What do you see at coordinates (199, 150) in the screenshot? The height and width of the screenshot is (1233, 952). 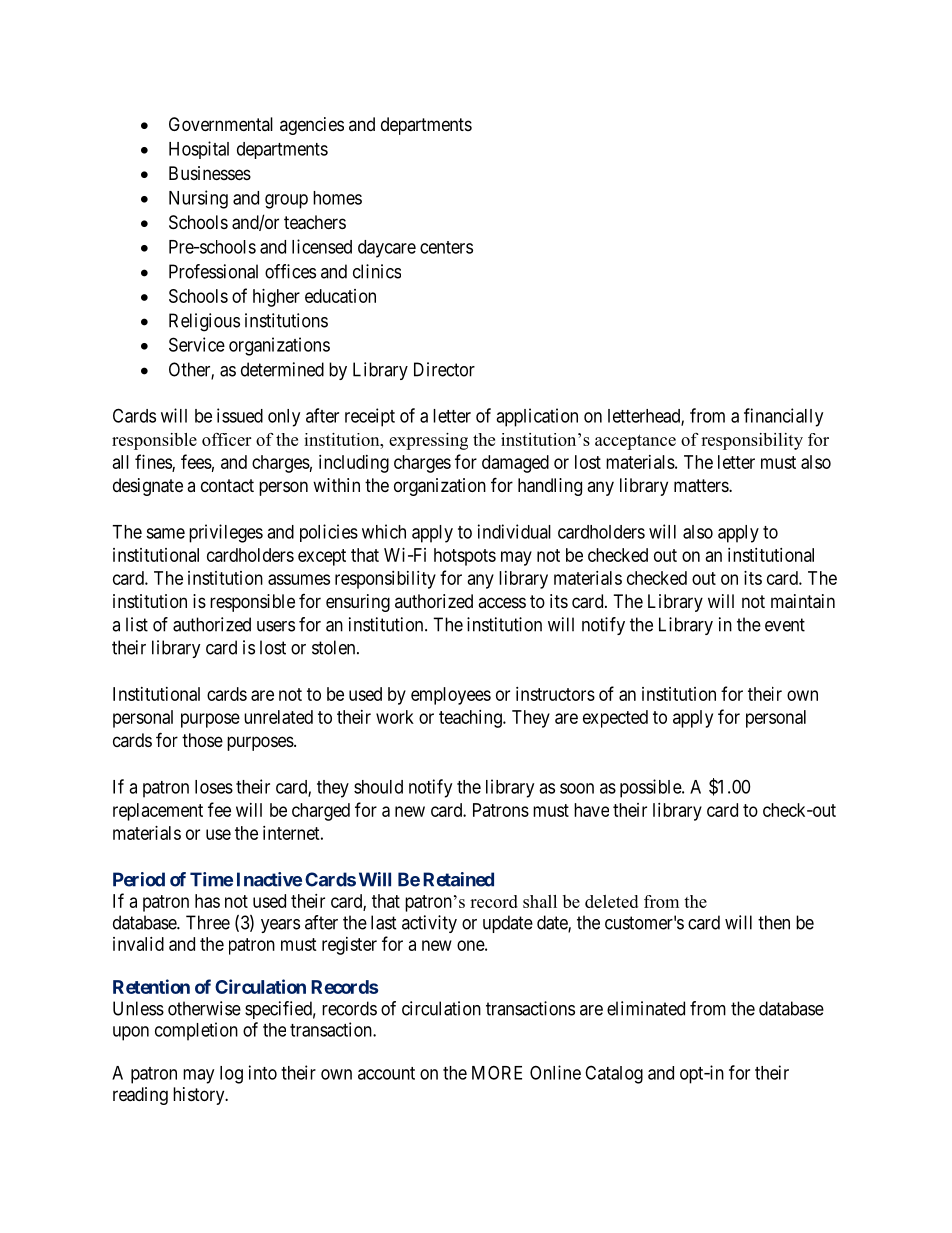 I see `Hospital` at bounding box center [199, 150].
